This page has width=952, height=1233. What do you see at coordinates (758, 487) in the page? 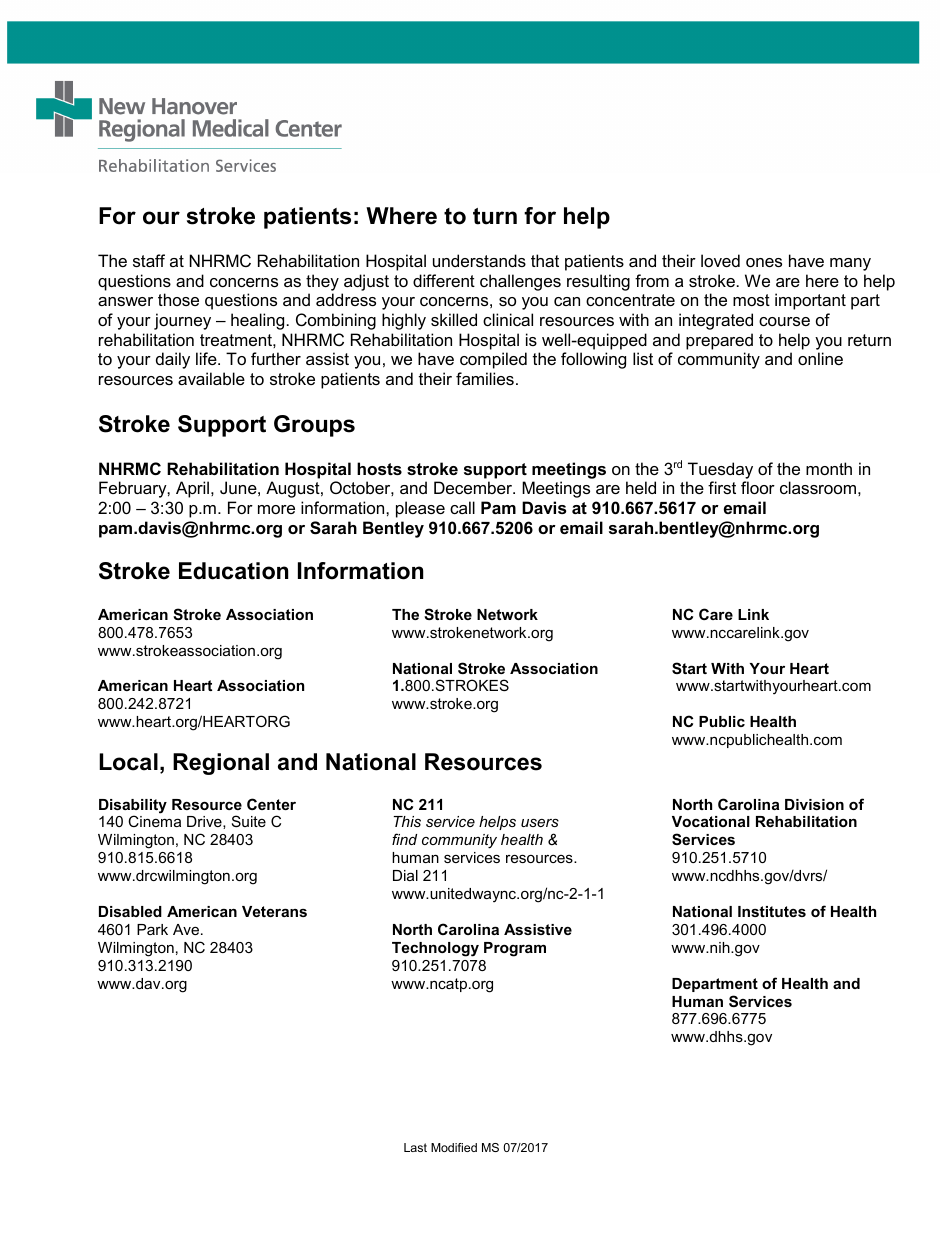
I see `floor` at bounding box center [758, 487].
